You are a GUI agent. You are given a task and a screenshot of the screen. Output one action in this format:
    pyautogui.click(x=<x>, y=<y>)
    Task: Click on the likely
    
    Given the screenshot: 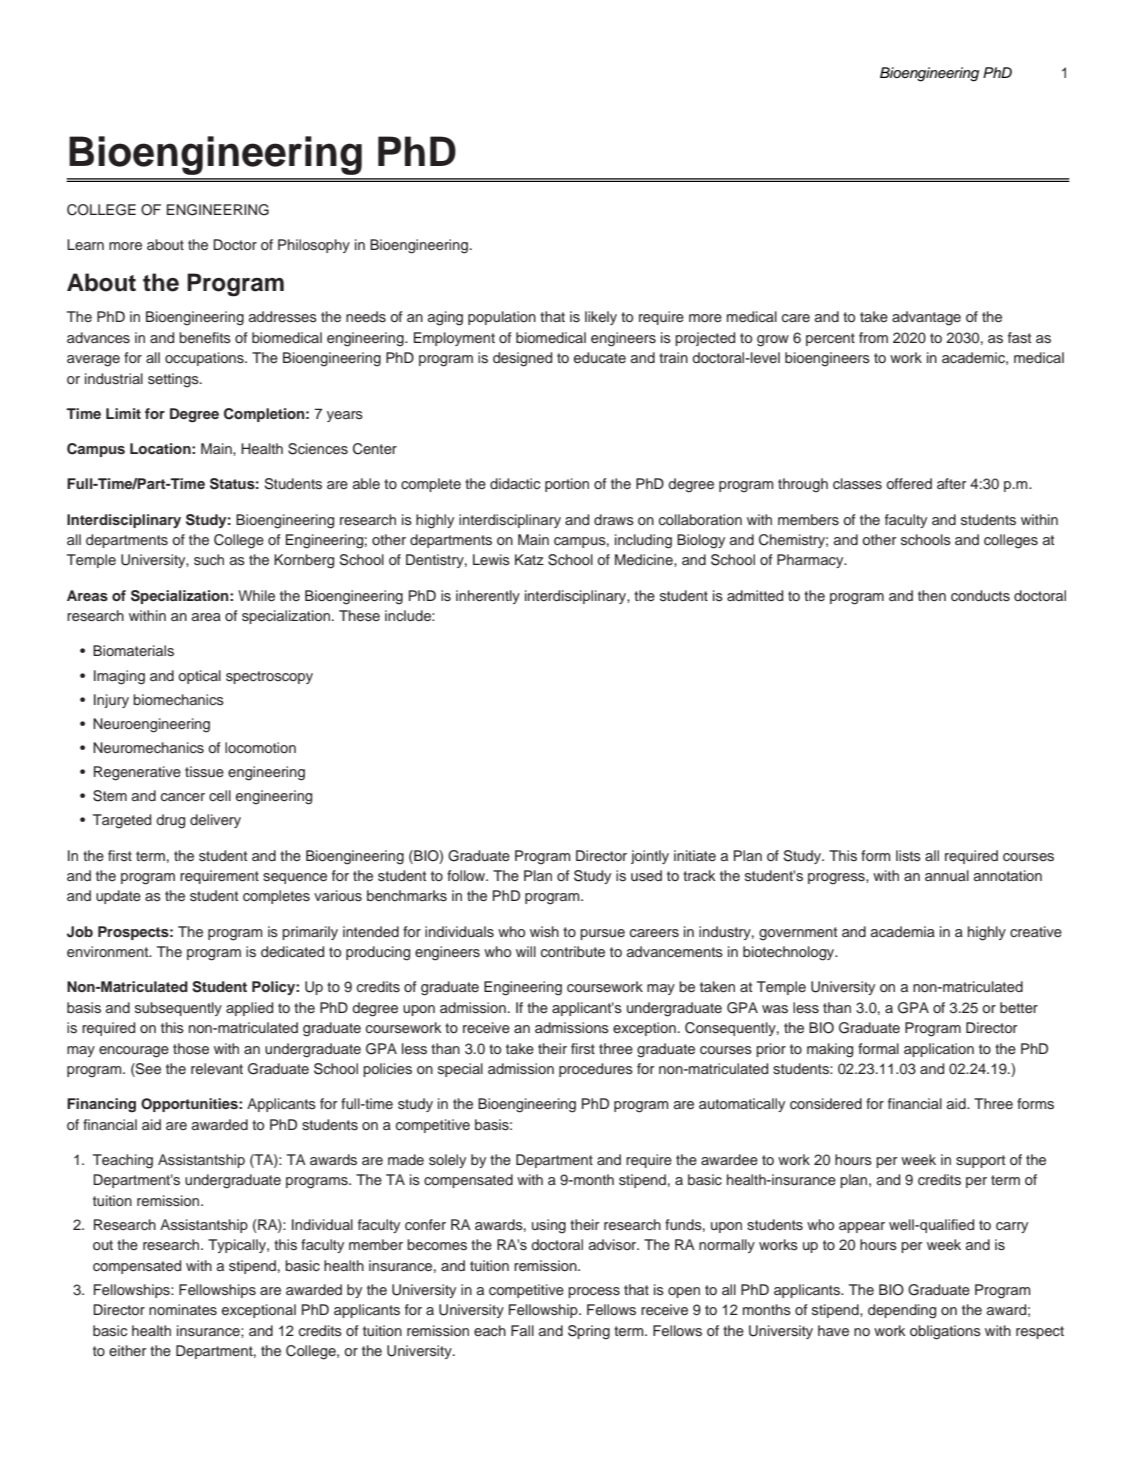 What is the action you would take?
    pyautogui.click(x=601, y=318)
